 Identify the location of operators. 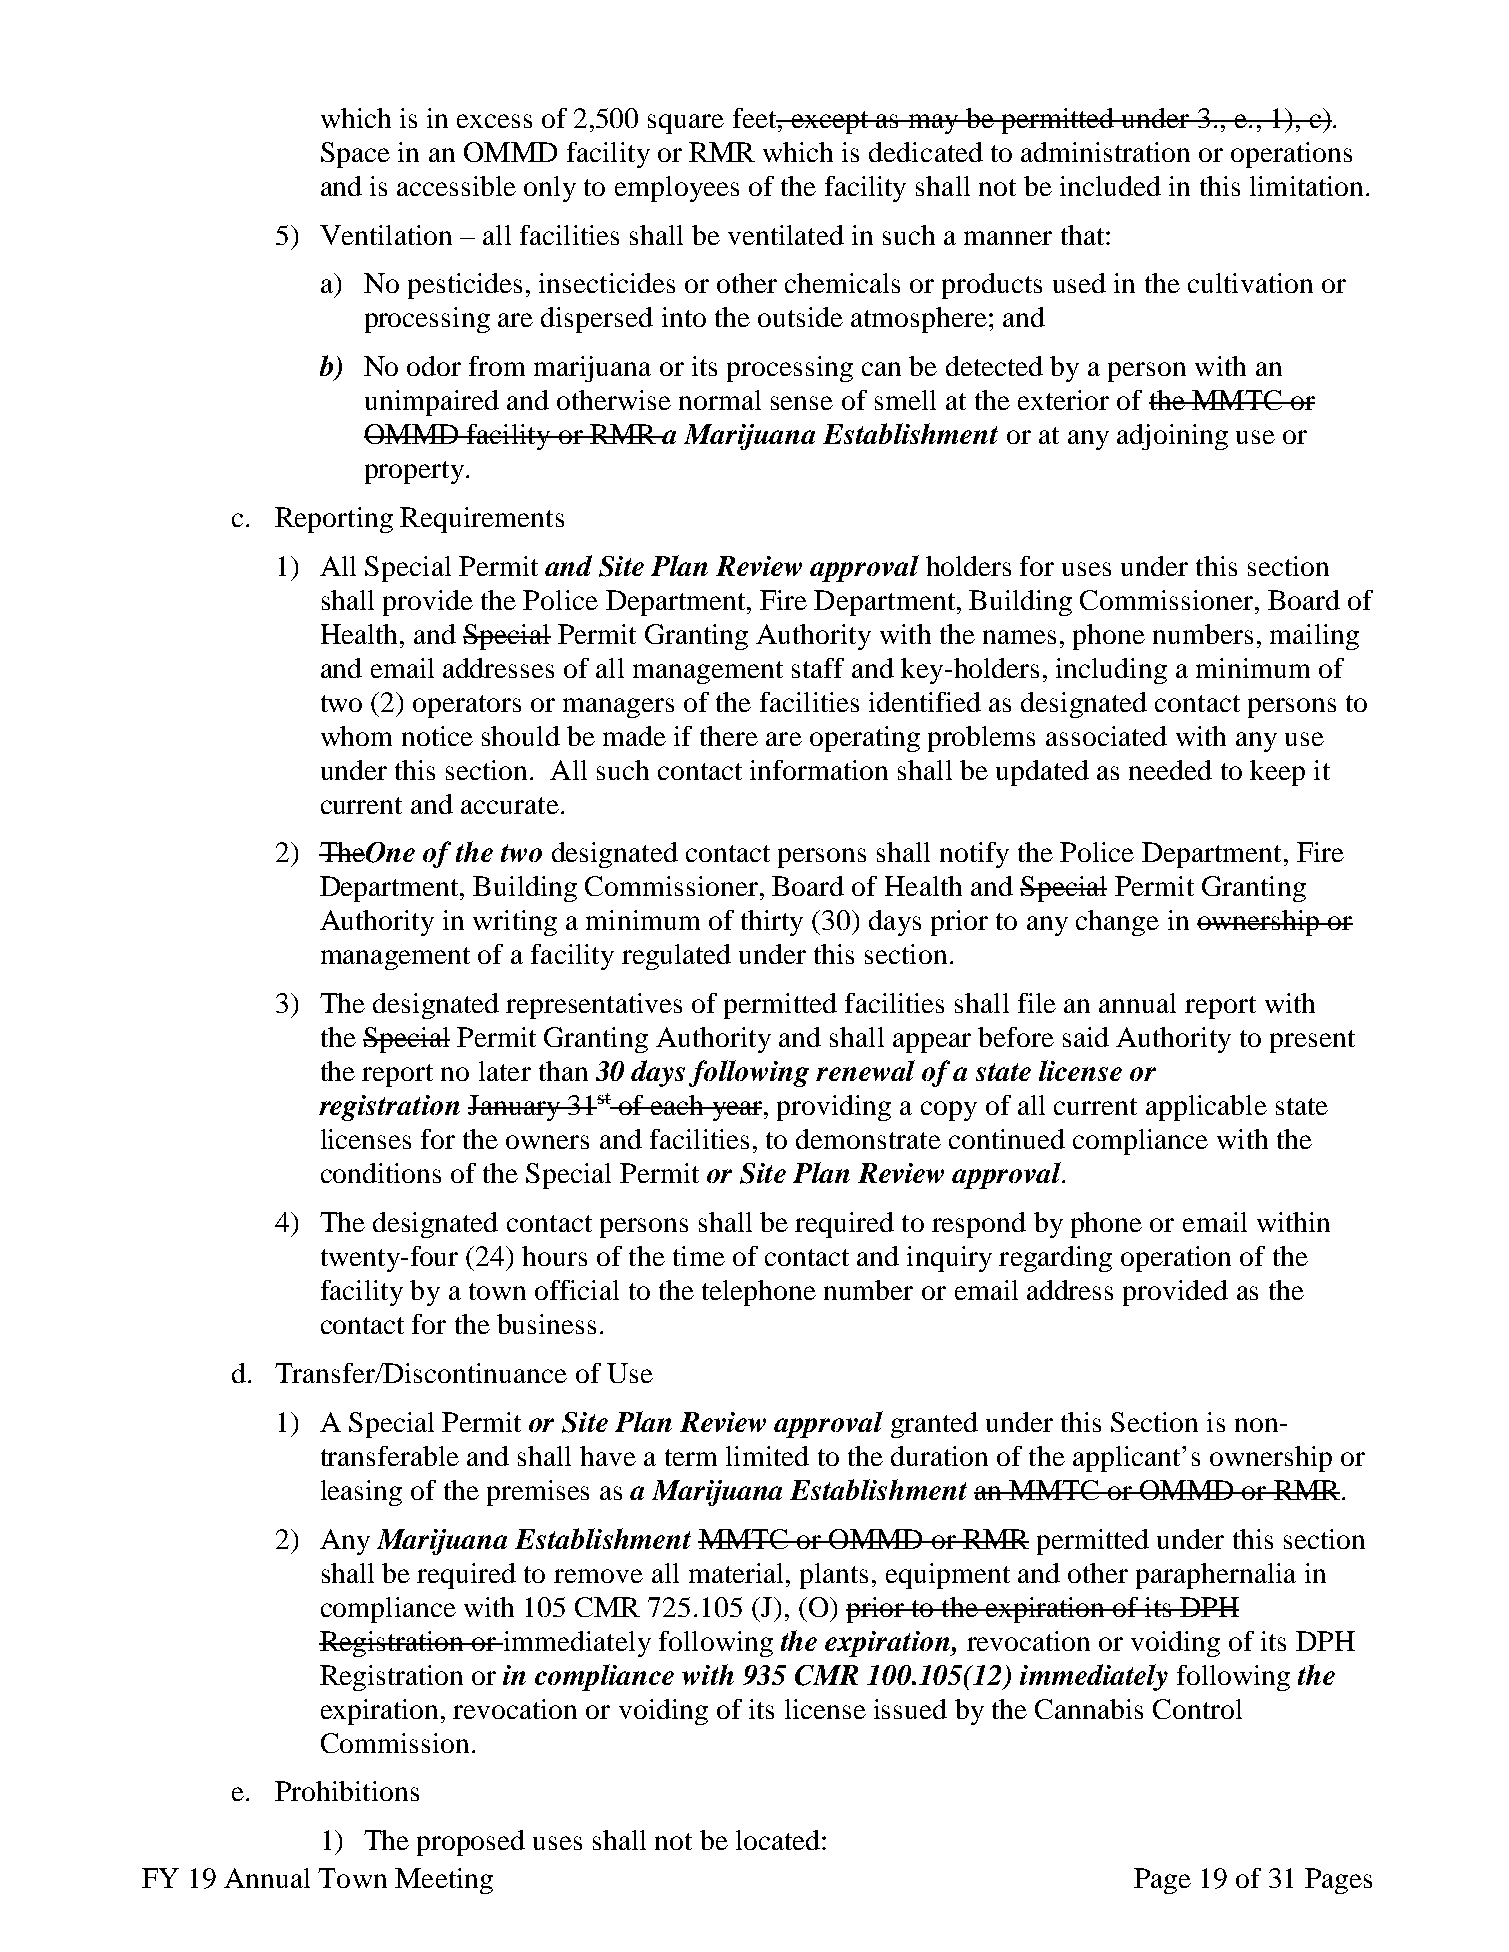
(467, 706).
